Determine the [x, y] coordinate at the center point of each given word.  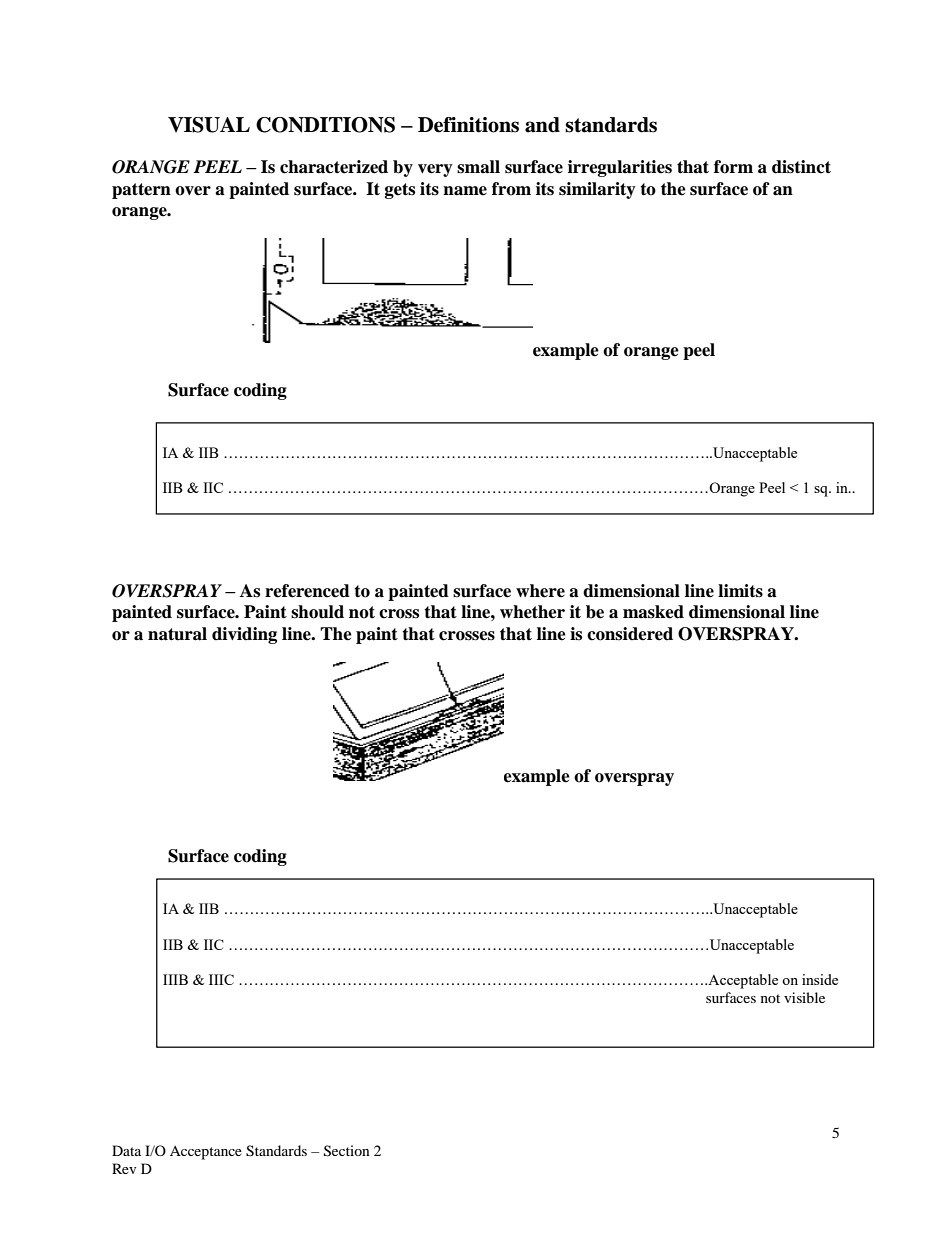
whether [532, 612]
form [733, 167]
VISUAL [209, 125]
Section [347, 1151]
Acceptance [206, 1153]
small [478, 167]
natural [177, 634]
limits [740, 591]
